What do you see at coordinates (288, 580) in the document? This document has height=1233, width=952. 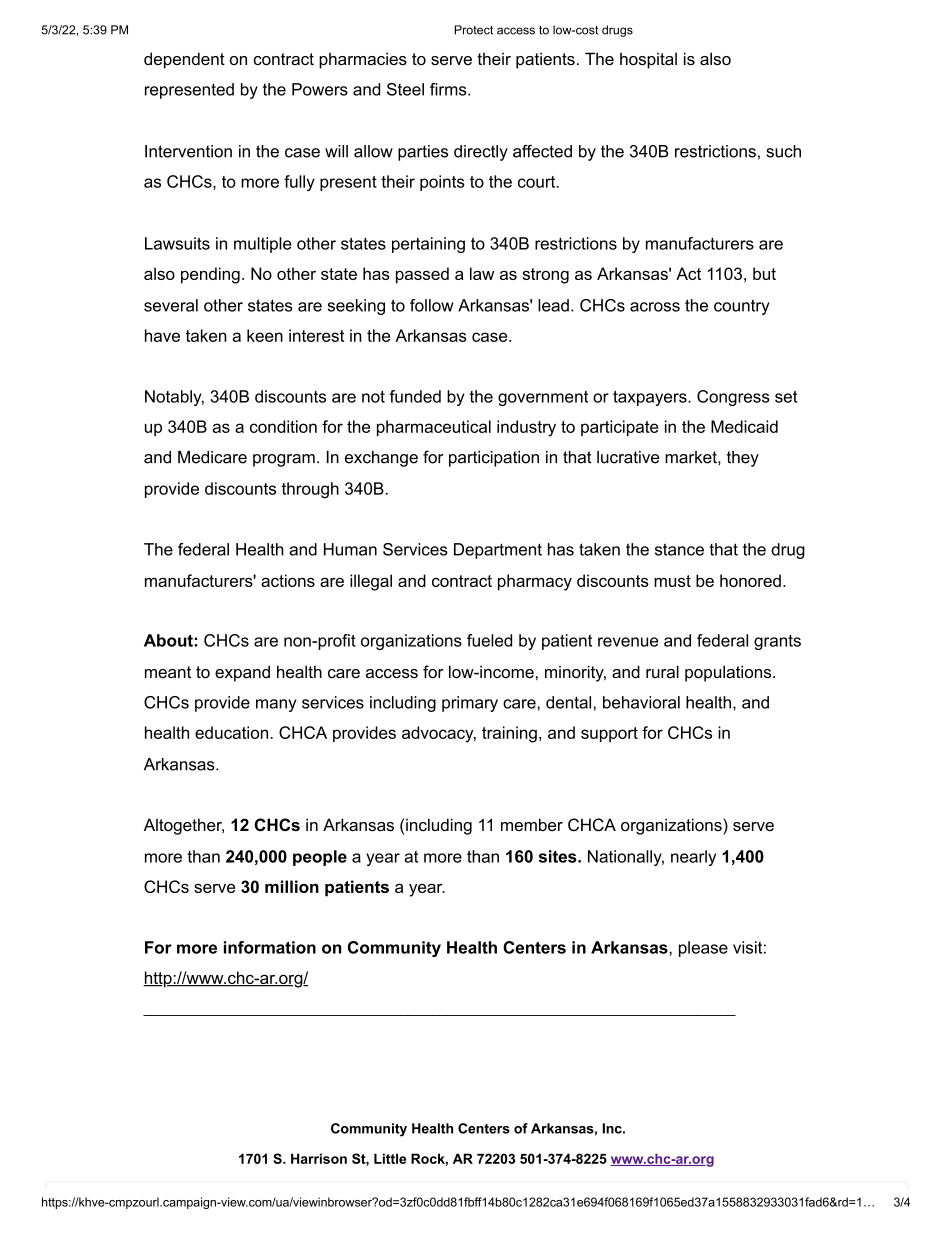 I see `actions` at bounding box center [288, 580].
